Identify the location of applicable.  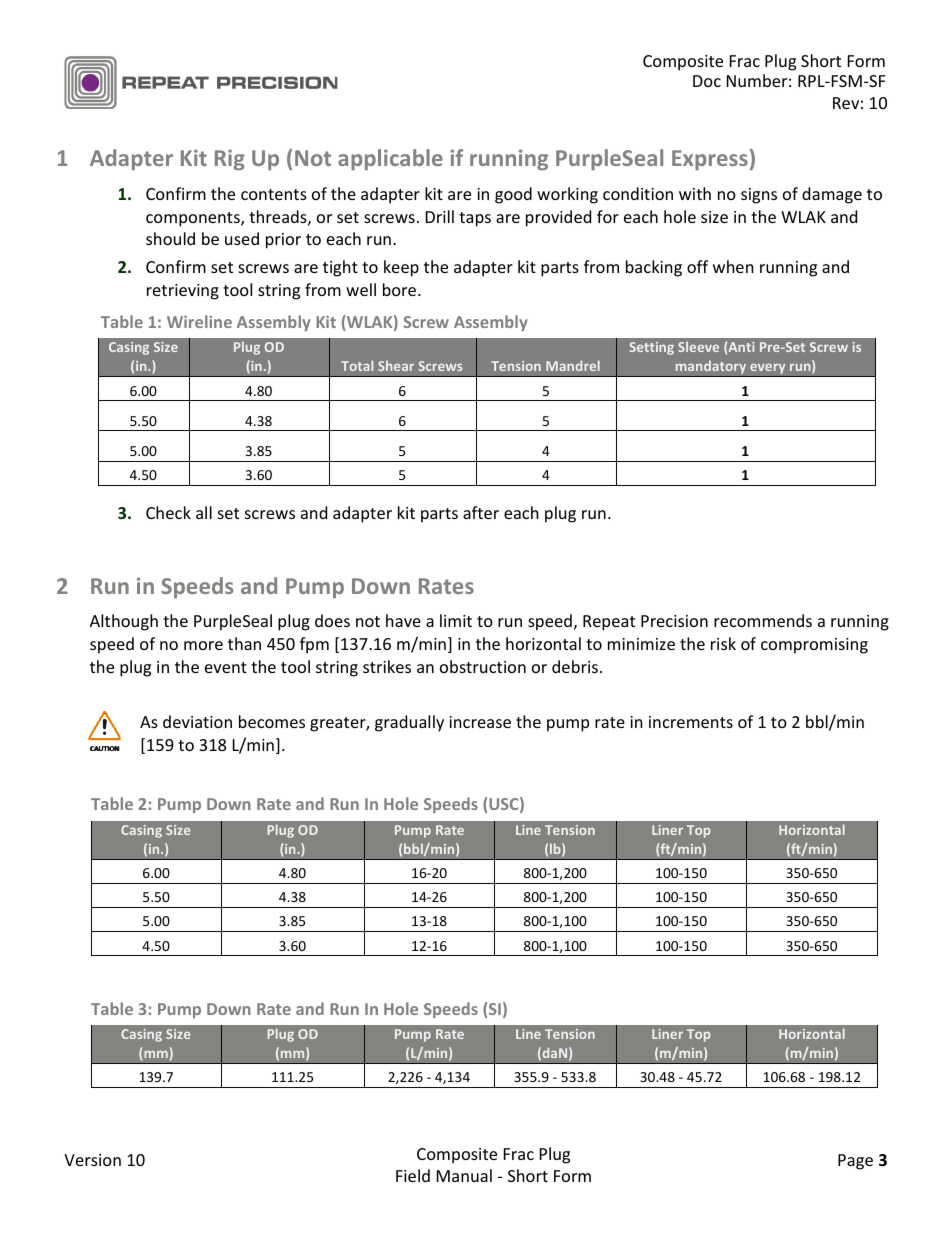
(390, 160).
